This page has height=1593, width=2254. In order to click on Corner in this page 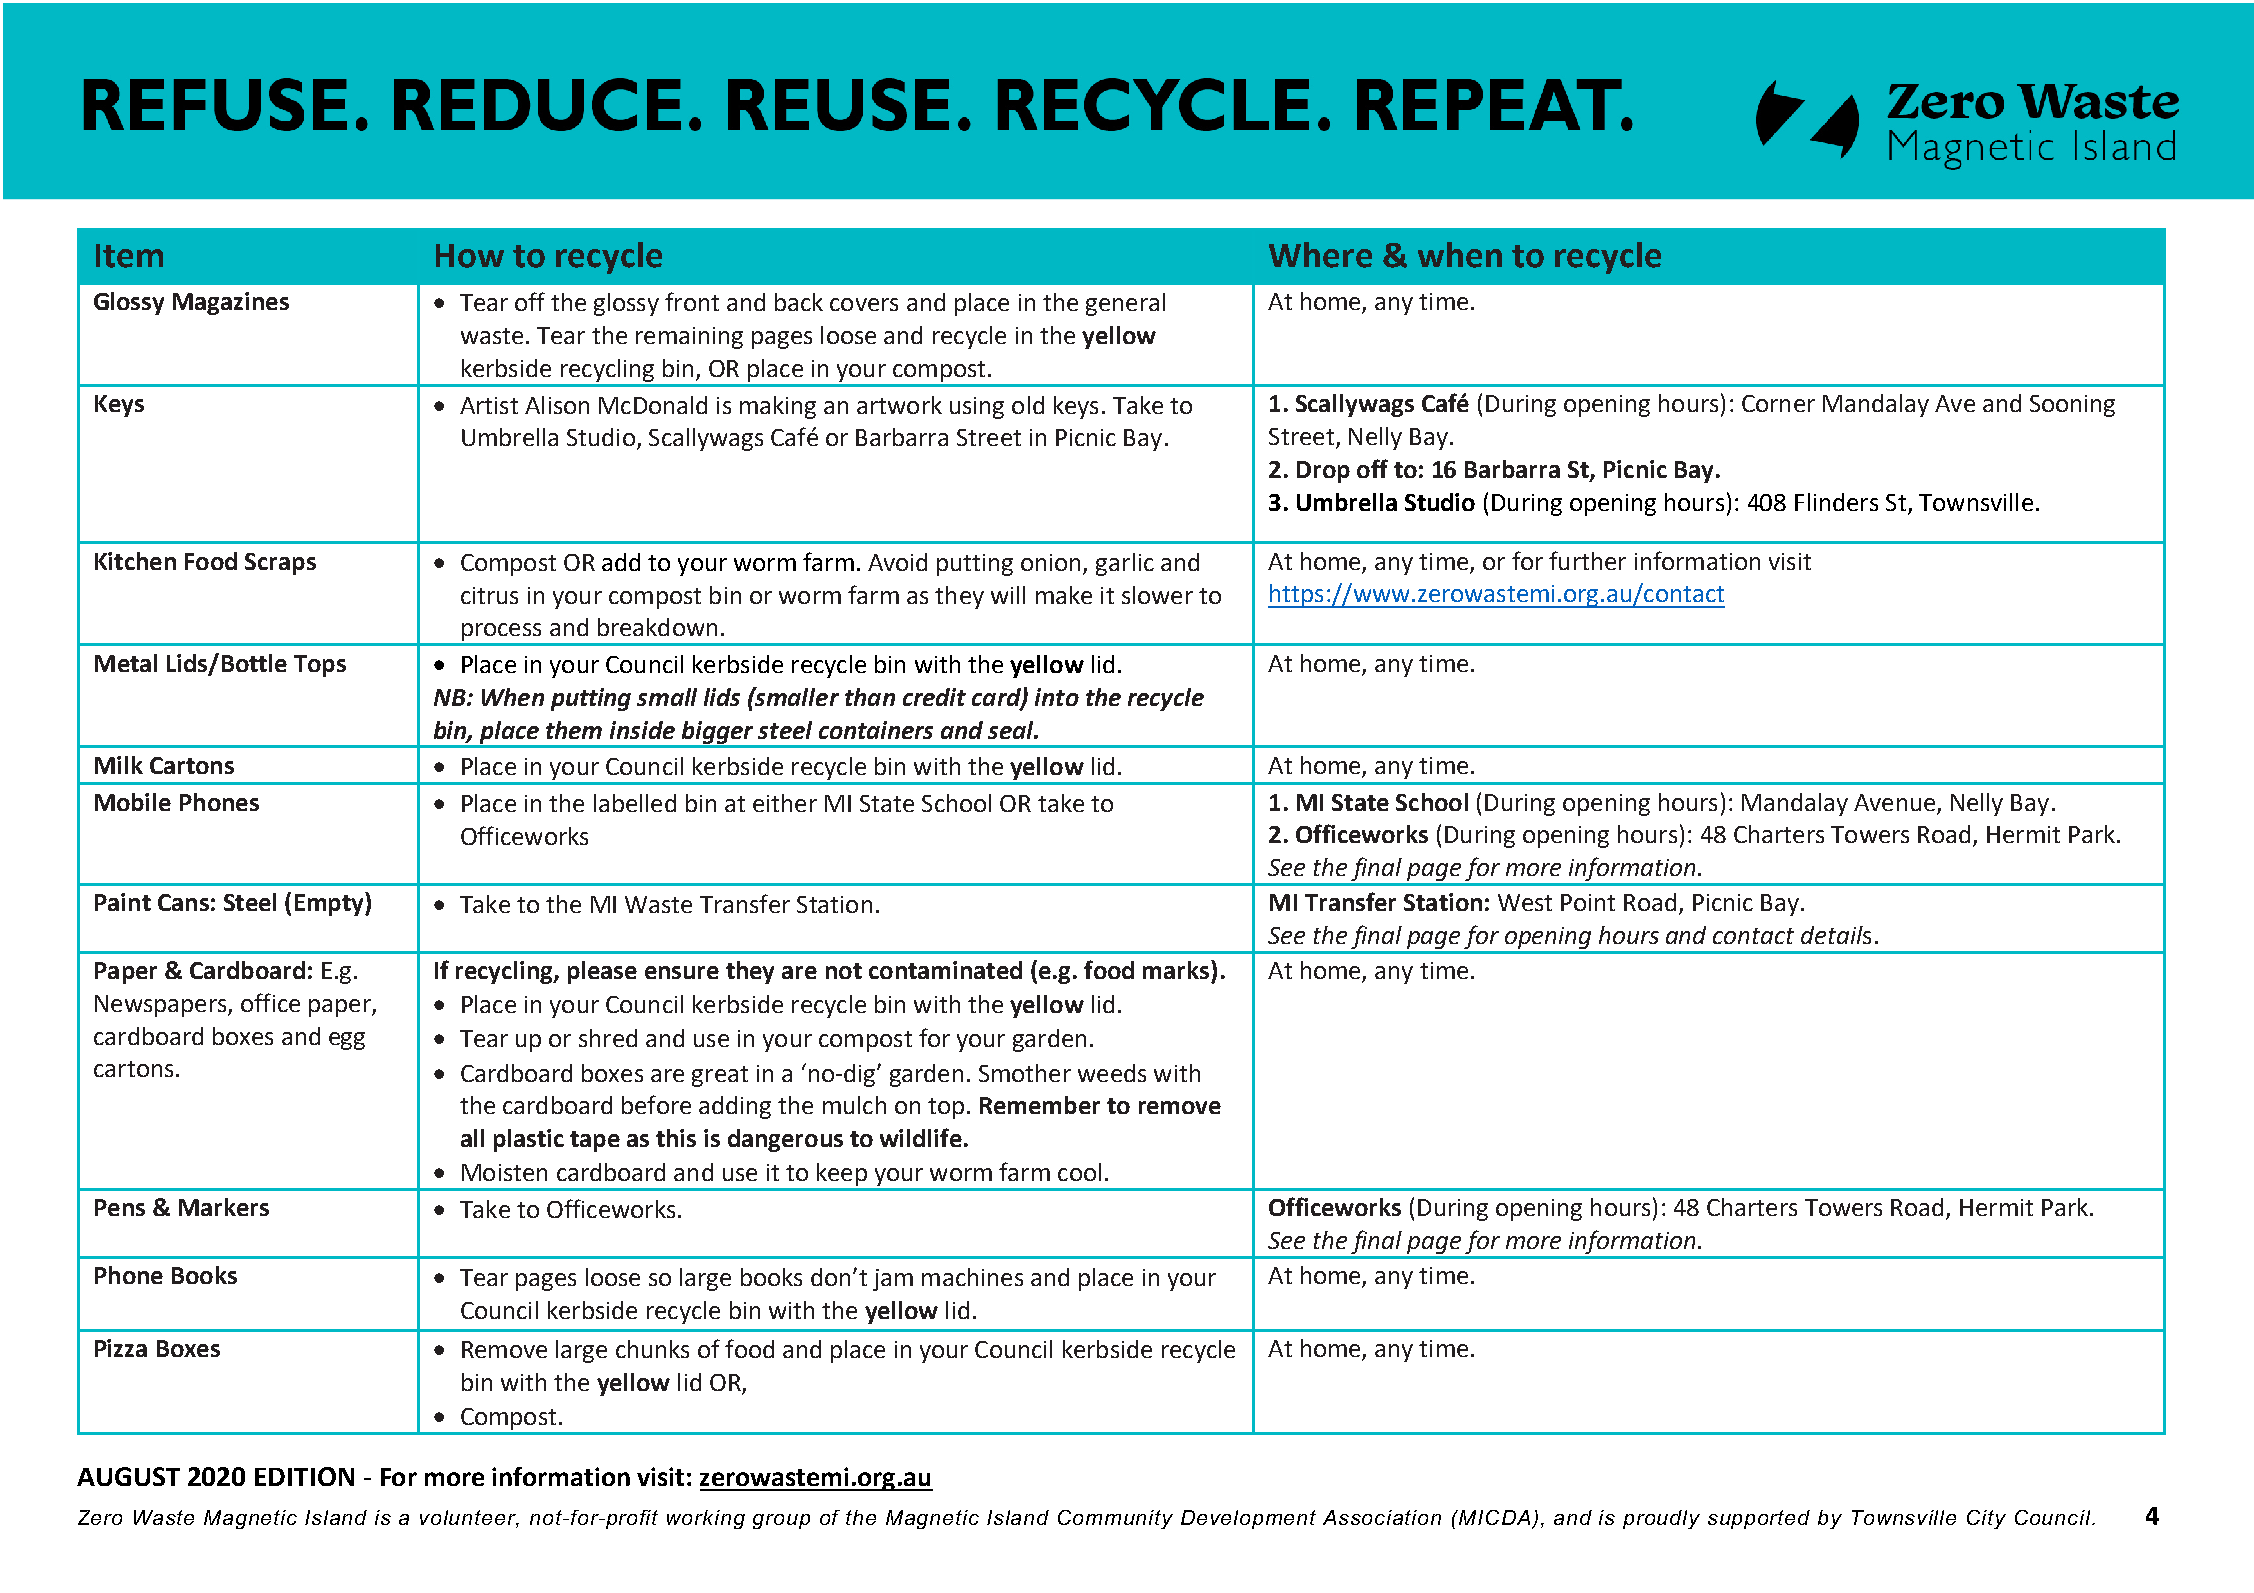, I will do `click(1778, 403)`.
